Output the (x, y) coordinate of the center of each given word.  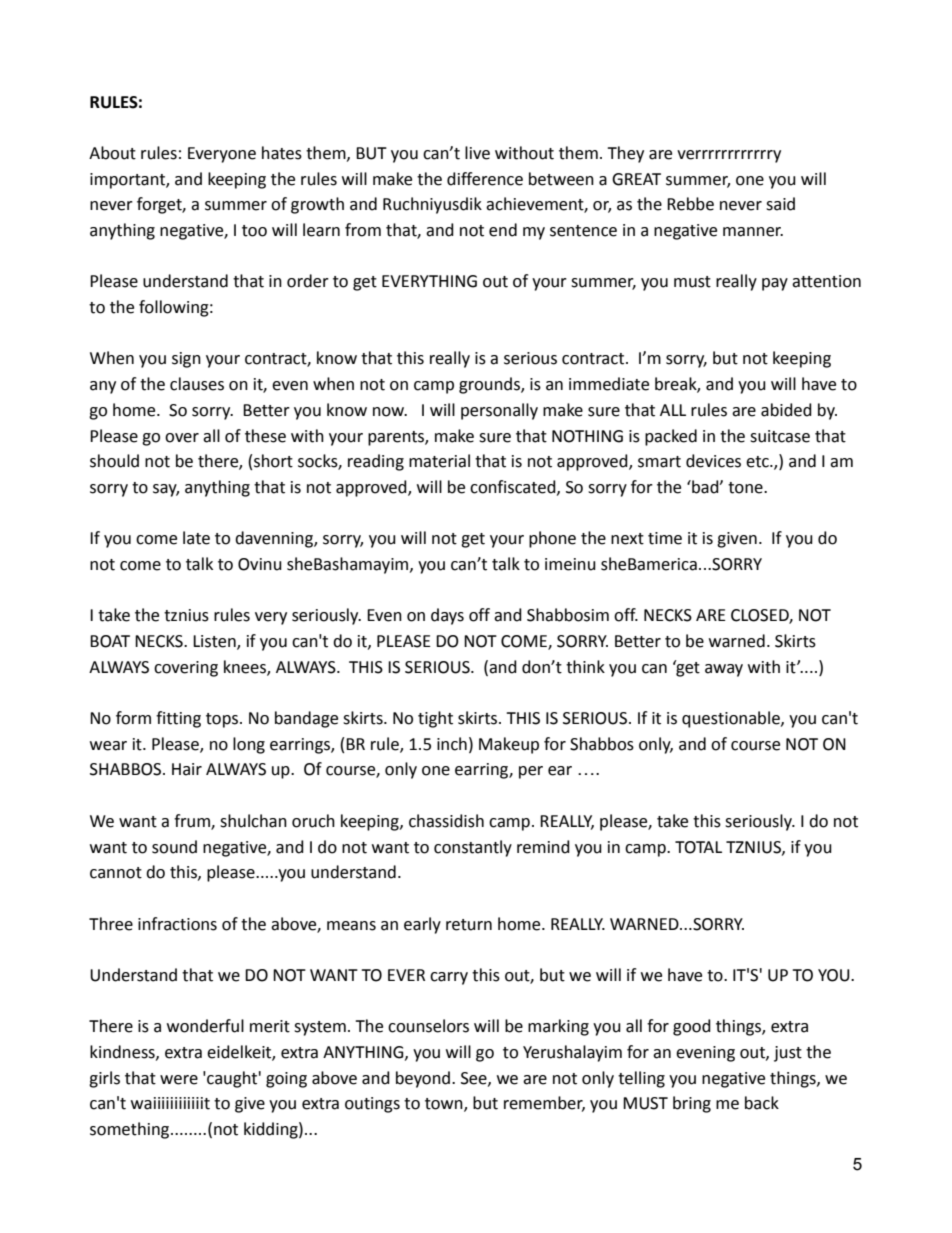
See (475, 1079)
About (112, 153)
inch (452, 744)
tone (746, 488)
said (780, 204)
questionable (732, 719)
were (179, 1080)
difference (485, 179)
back (762, 1103)
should (114, 461)
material (439, 461)
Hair (187, 769)
